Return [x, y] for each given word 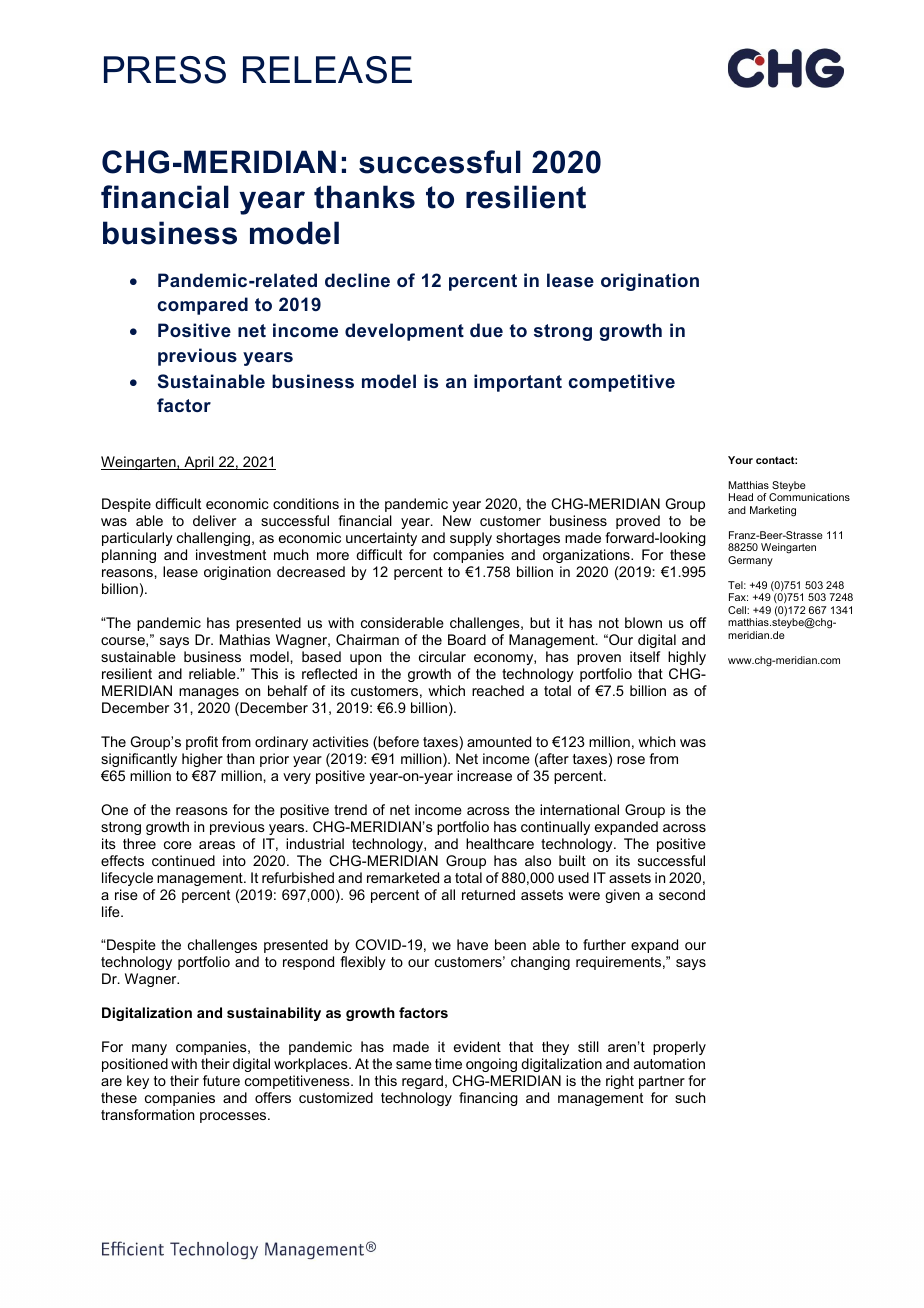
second [682, 894]
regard [422, 1082]
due [486, 330]
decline [357, 280]
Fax [738, 597]
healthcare [500, 843]
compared [203, 306]
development [404, 332]
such [690, 1097]
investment [231, 554]
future [221, 1080]
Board [467, 639]
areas [217, 845]
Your [740, 460]
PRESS [165, 70]
